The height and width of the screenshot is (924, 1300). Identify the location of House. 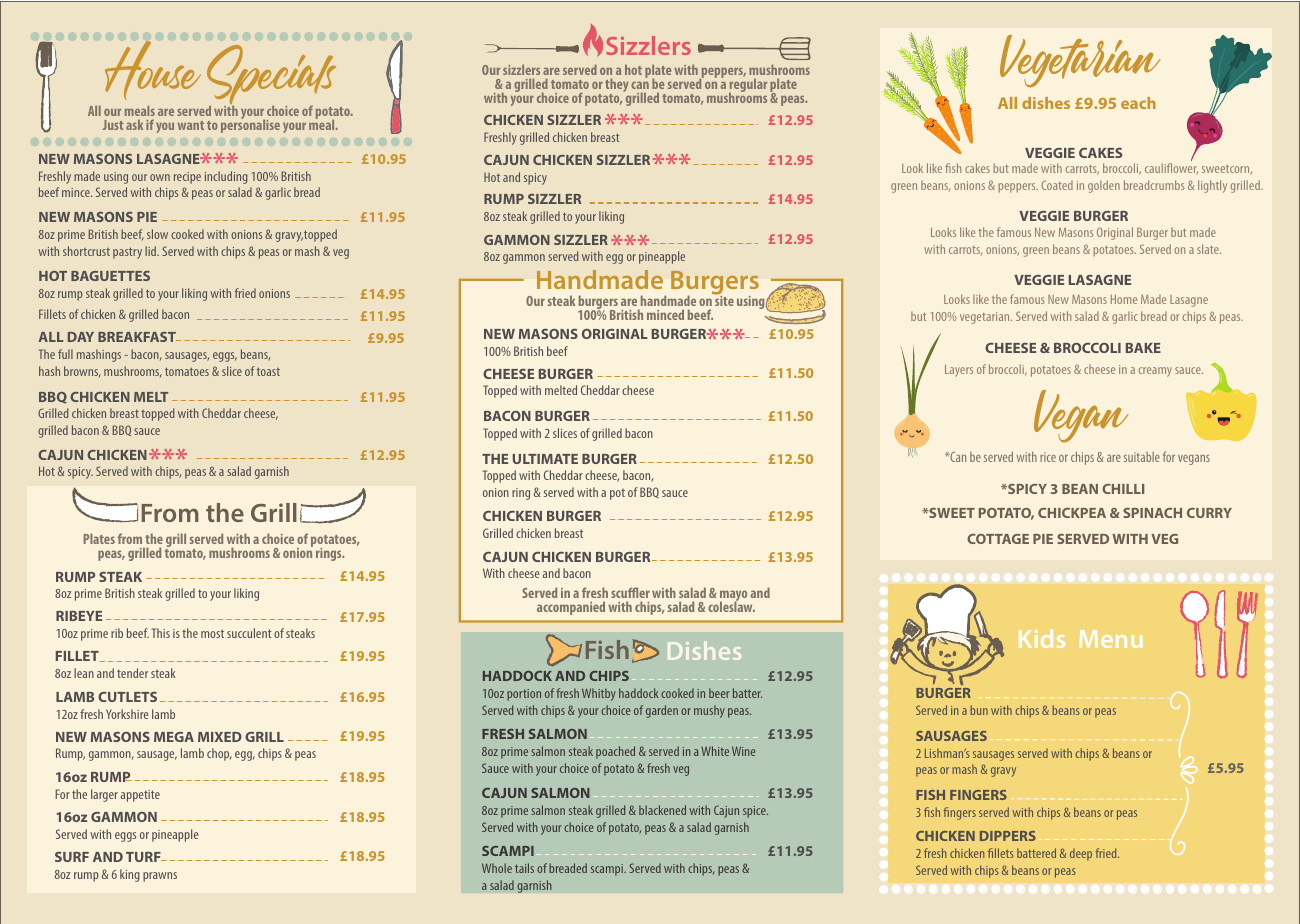
(153, 70).
